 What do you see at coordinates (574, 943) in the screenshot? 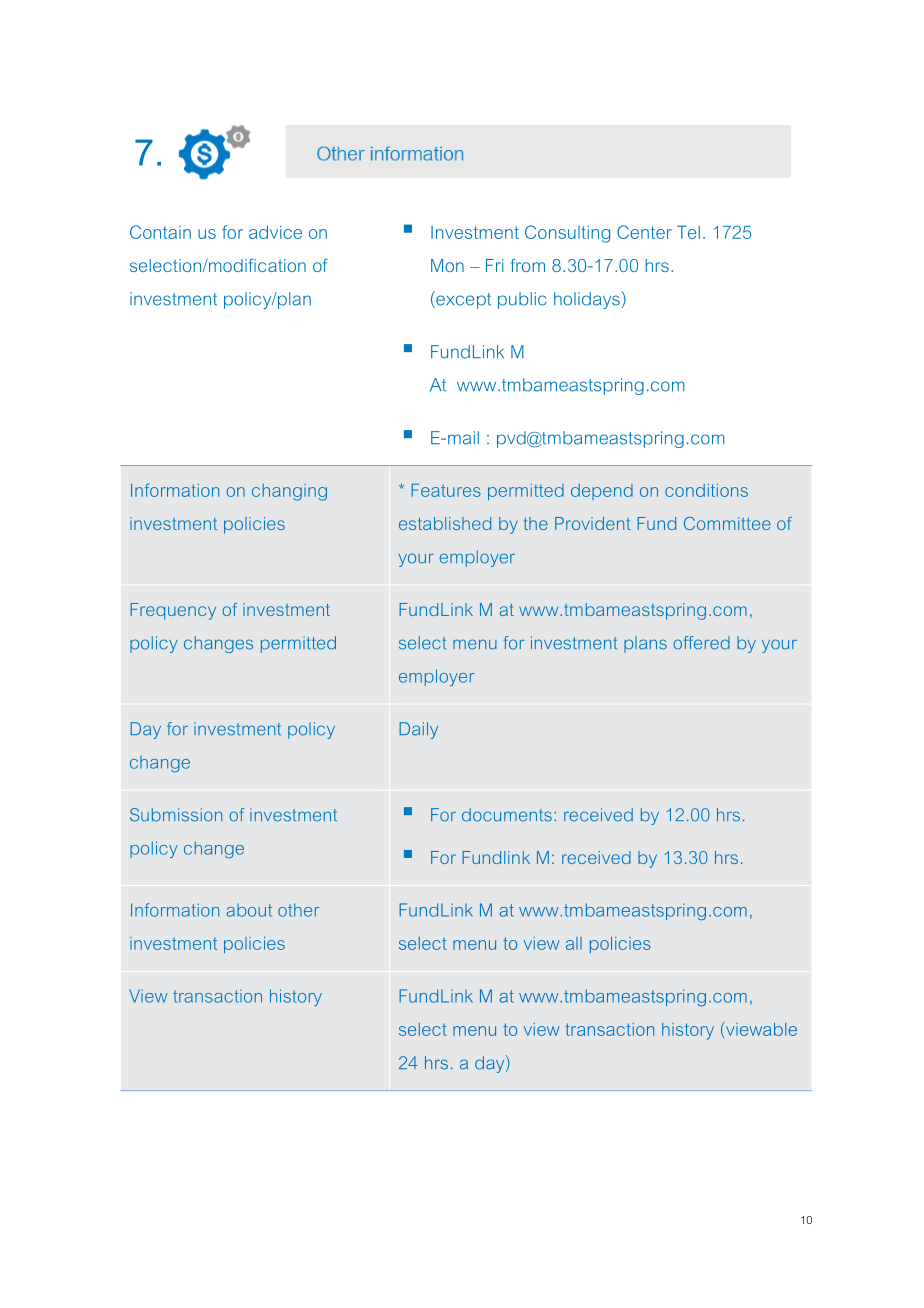
I see `all` at bounding box center [574, 943].
